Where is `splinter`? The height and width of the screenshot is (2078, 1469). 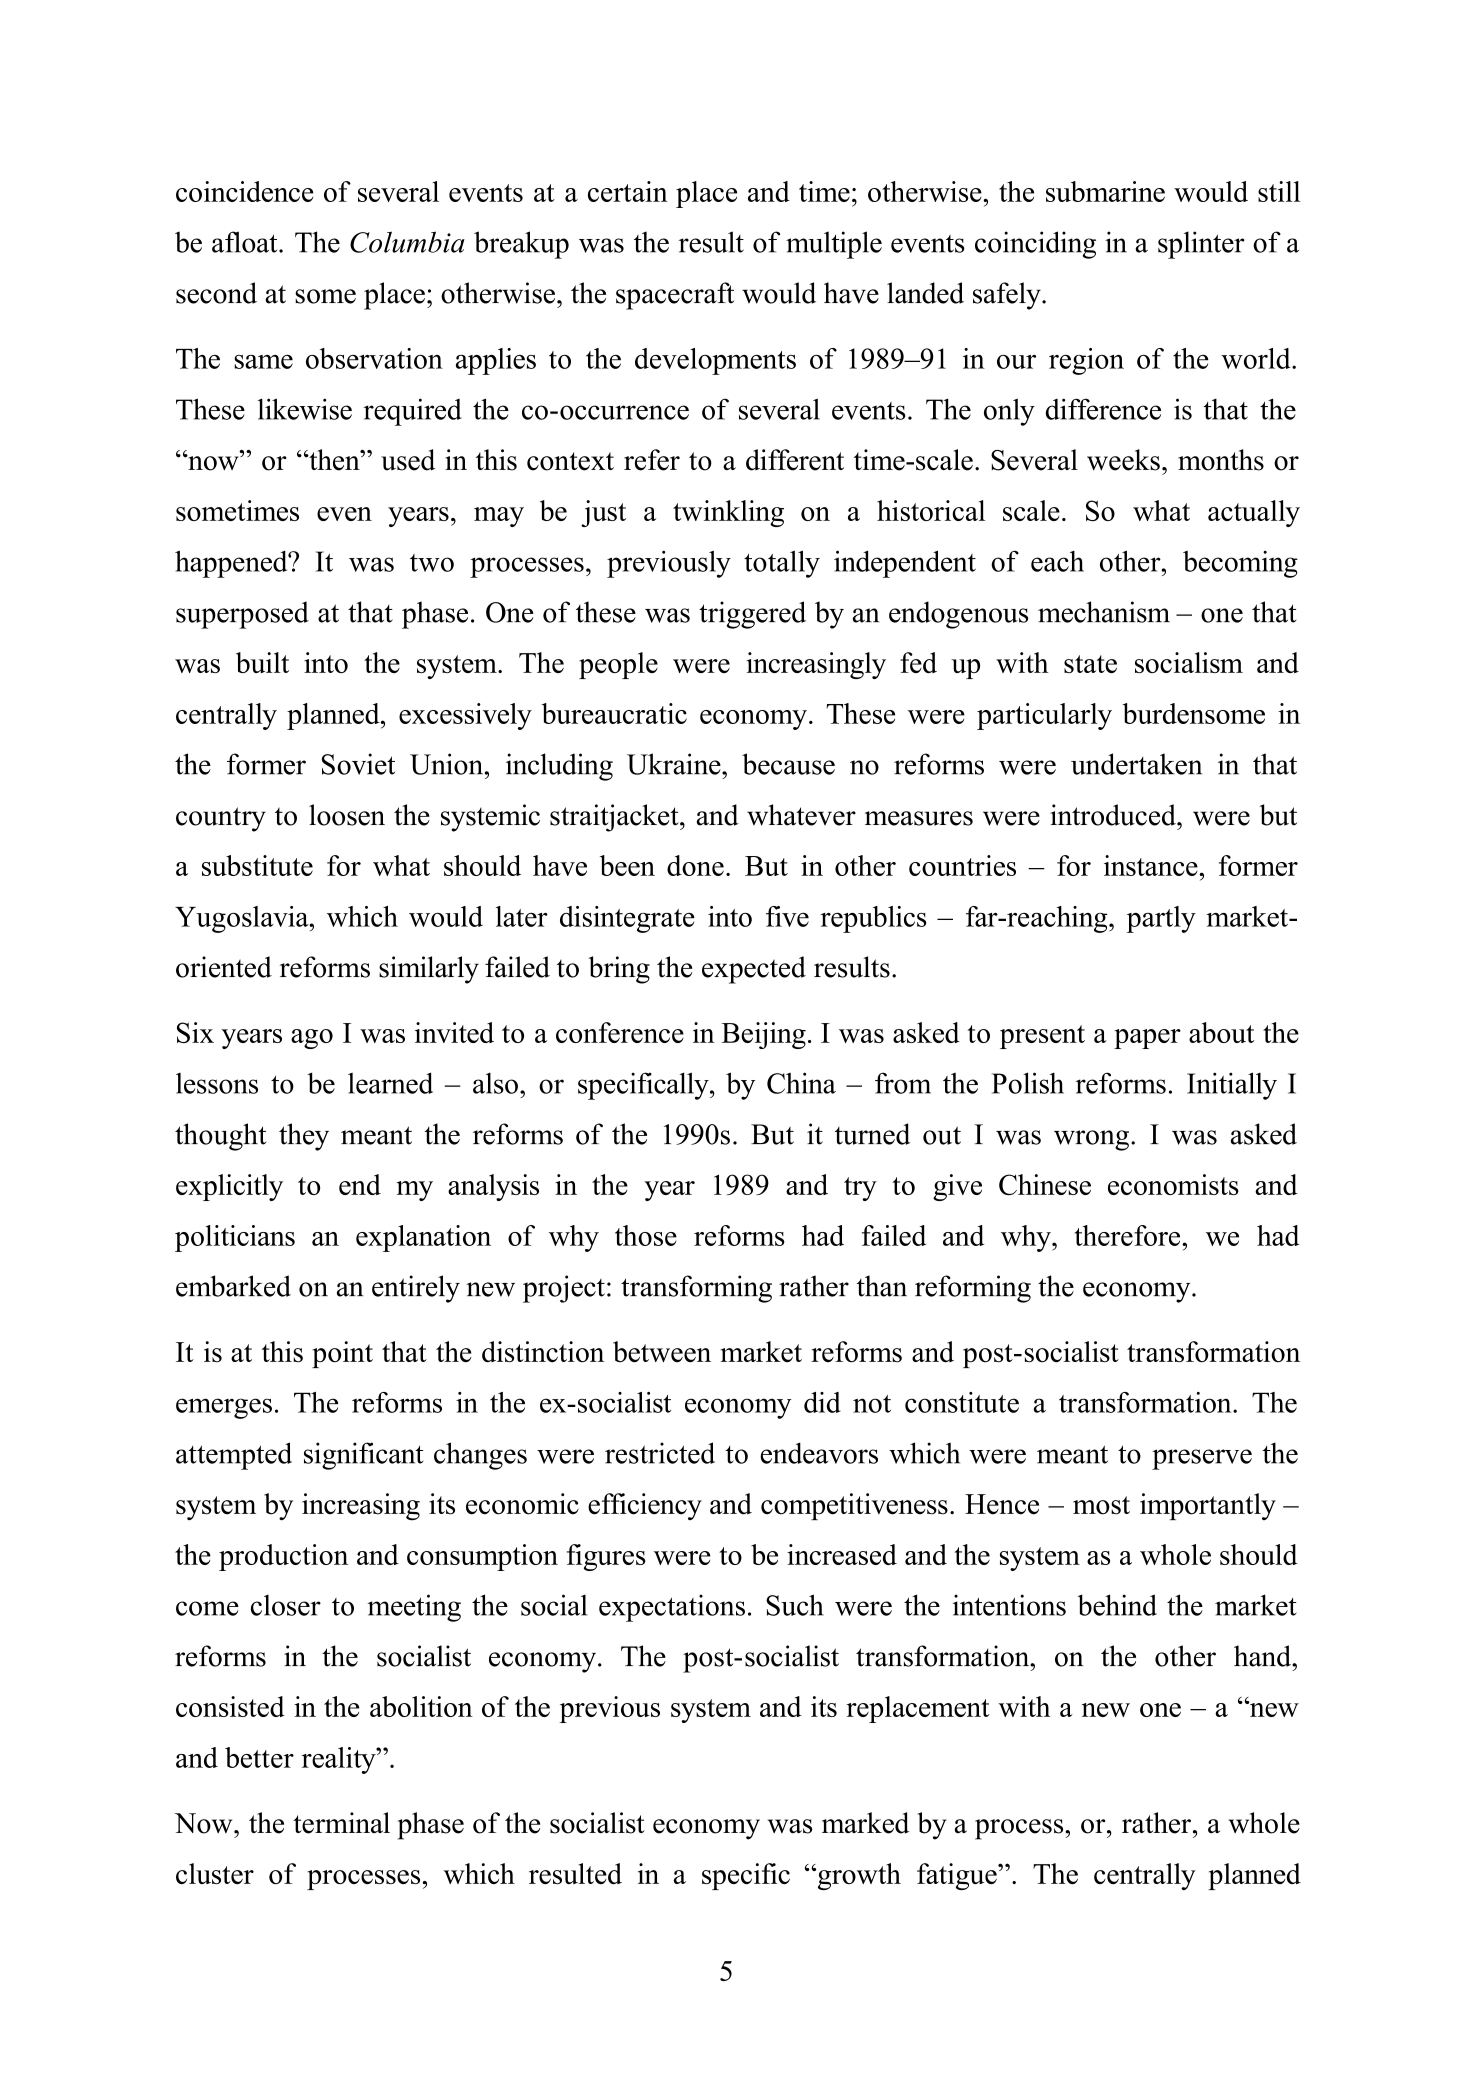 splinter is located at coordinates (1201, 245).
